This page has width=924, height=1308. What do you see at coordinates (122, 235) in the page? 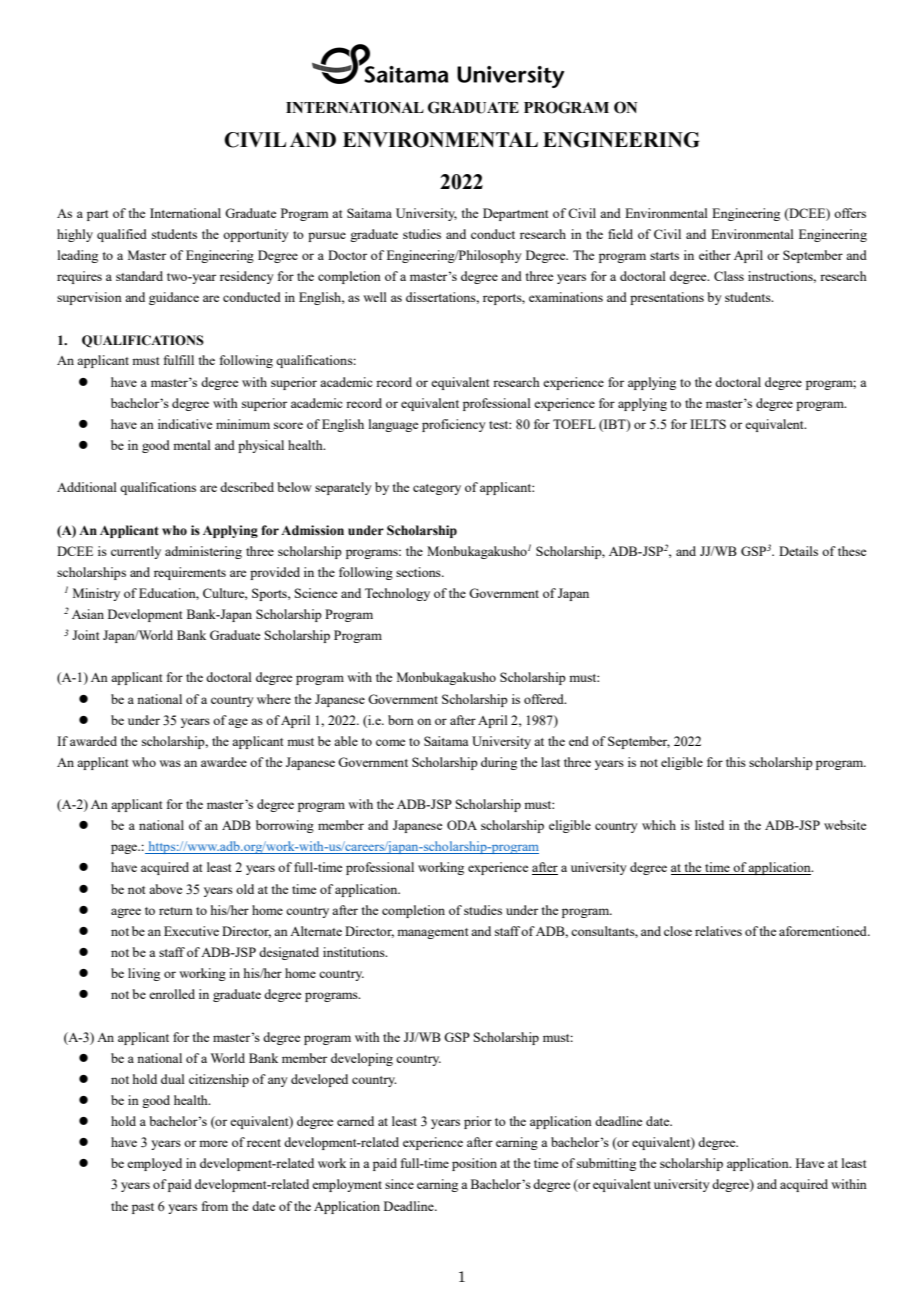
I see `qualified` at bounding box center [122, 235].
